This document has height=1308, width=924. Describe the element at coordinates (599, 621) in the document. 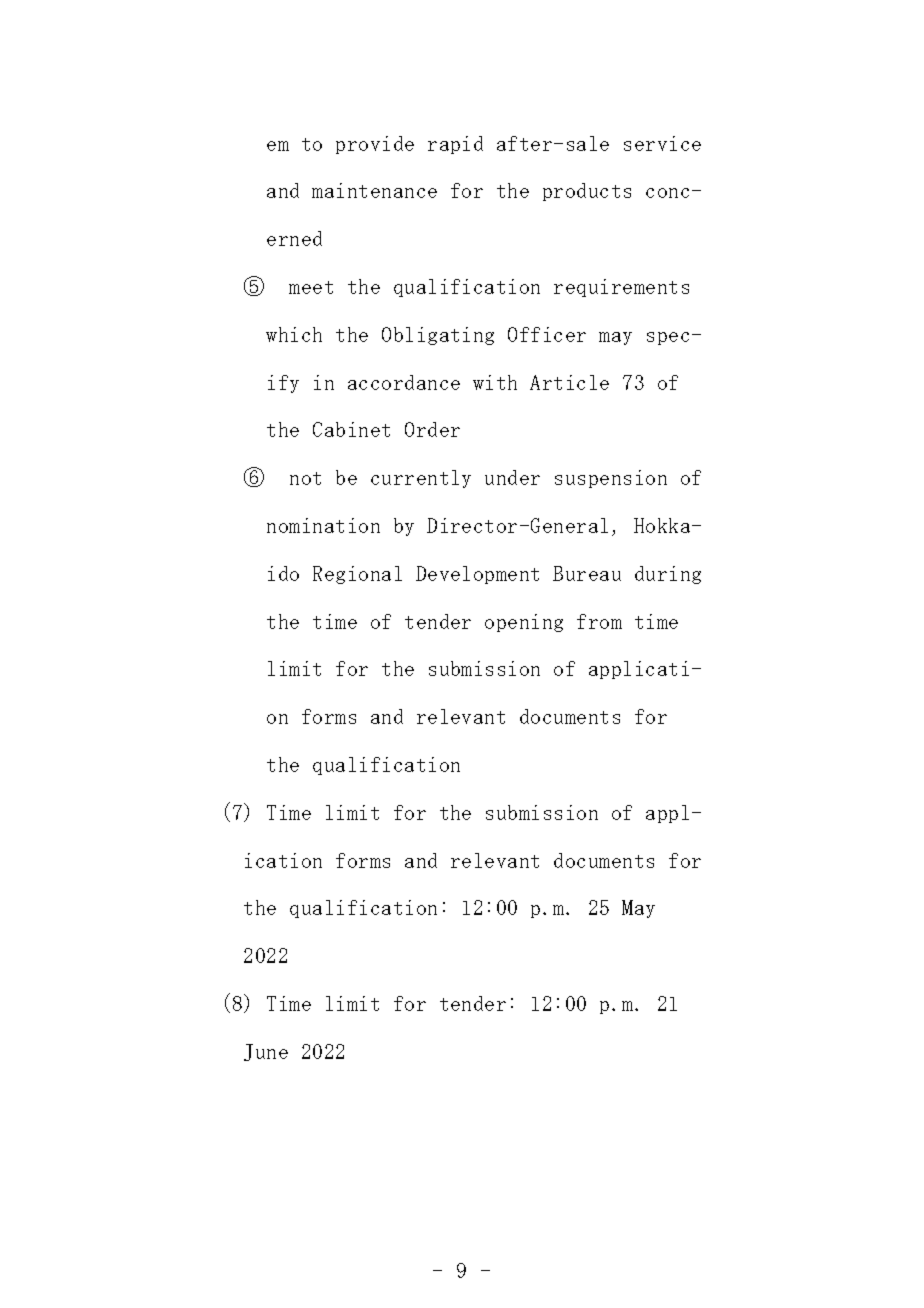

I see `from` at that location.
